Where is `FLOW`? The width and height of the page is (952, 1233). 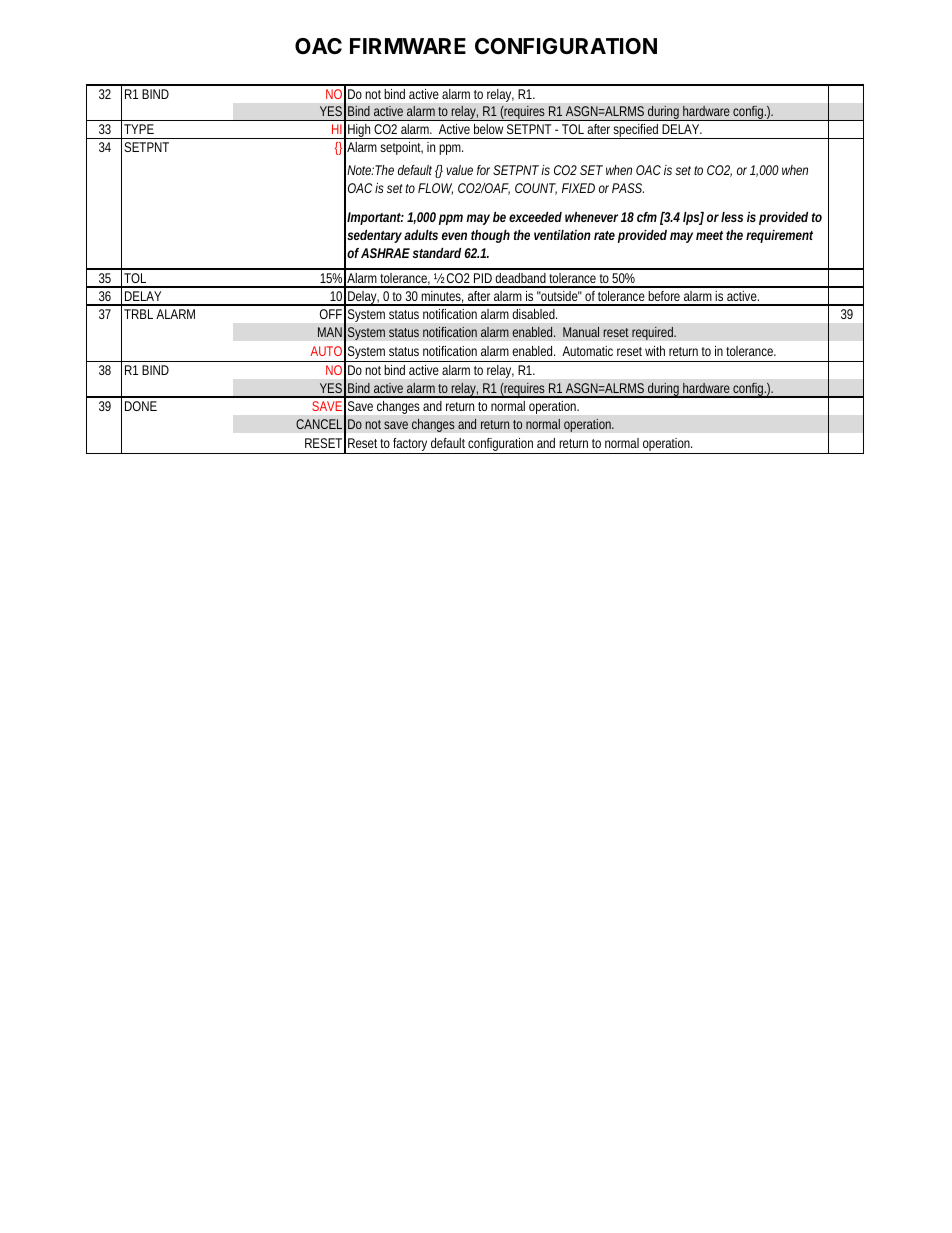 FLOW is located at coordinates (435, 189).
